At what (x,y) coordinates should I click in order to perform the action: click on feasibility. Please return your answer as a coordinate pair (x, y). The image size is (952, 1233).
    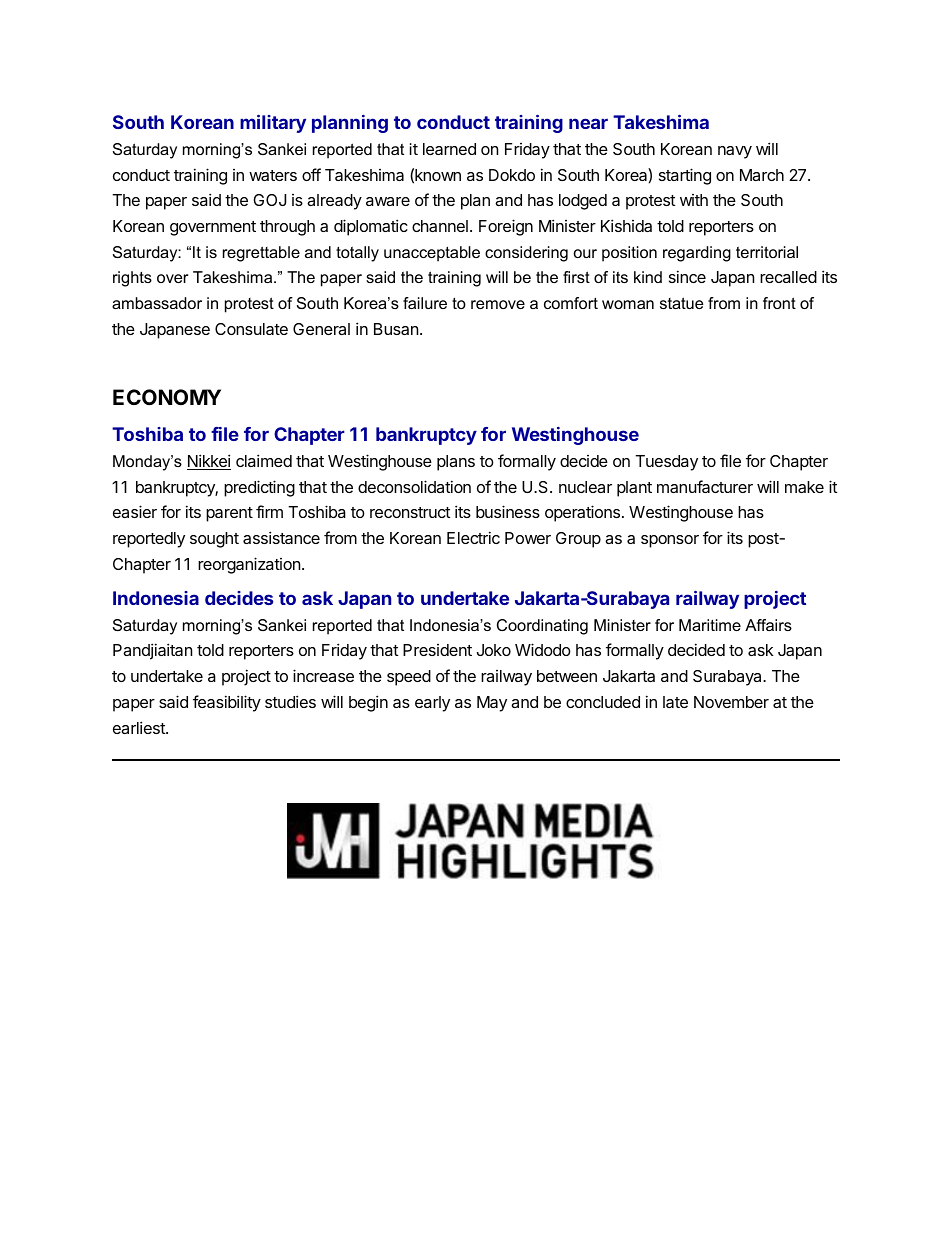
    Looking at the image, I should click on (227, 703).
